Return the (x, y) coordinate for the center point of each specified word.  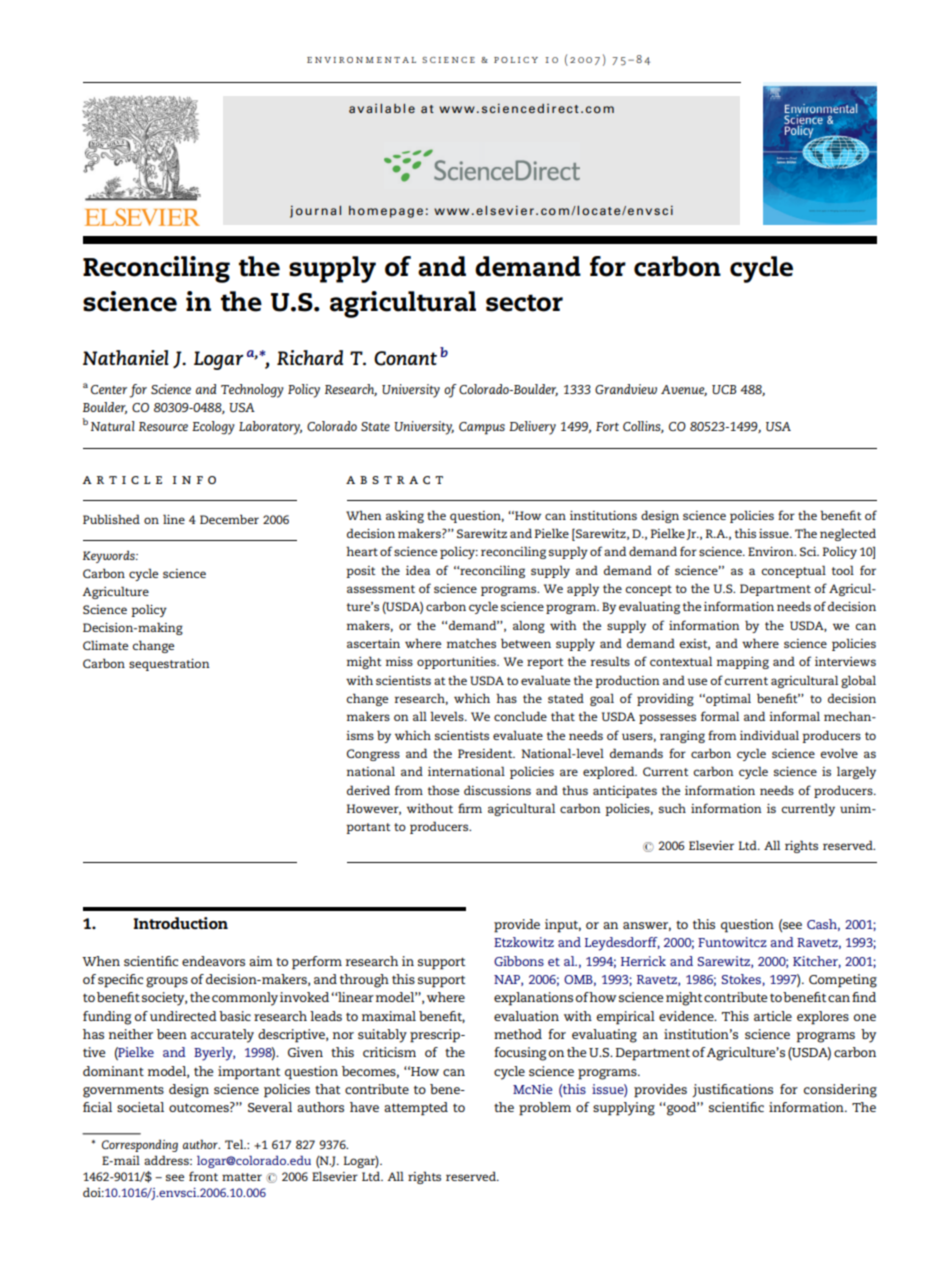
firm (470, 808)
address (167, 1160)
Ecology (213, 428)
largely (856, 772)
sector (524, 303)
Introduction (181, 923)
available (382, 108)
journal (315, 212)
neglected (848, 534)
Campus (482, 428)
